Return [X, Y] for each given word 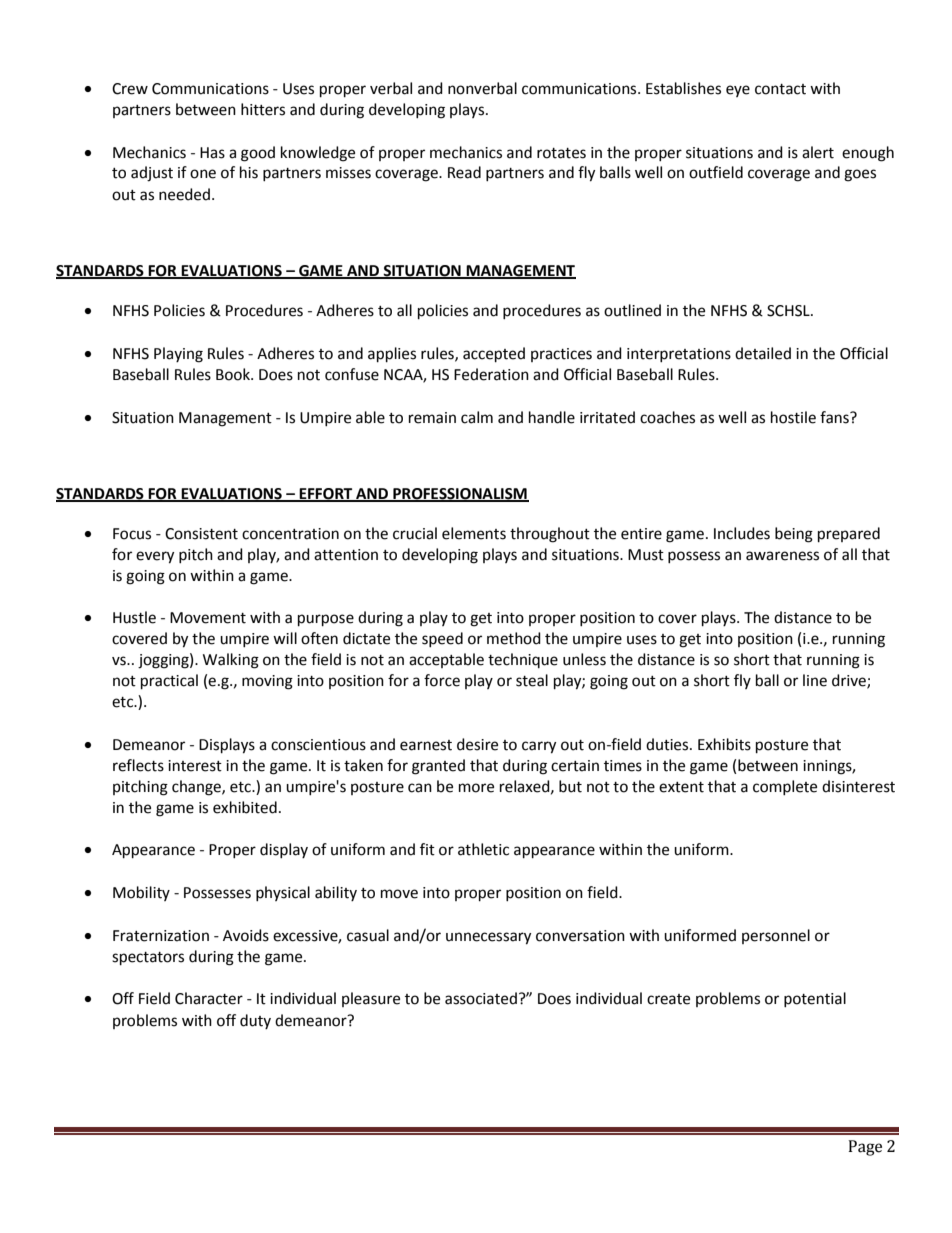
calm [477, 417]
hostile [793, 417]
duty [255, 1021]
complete [785, 787]
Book [234, 374]
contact [780, 89]
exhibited [245, 807]
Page [865, 1148]
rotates [561, 153]
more [476, 788]
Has [212, 153]
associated [481, 998]
